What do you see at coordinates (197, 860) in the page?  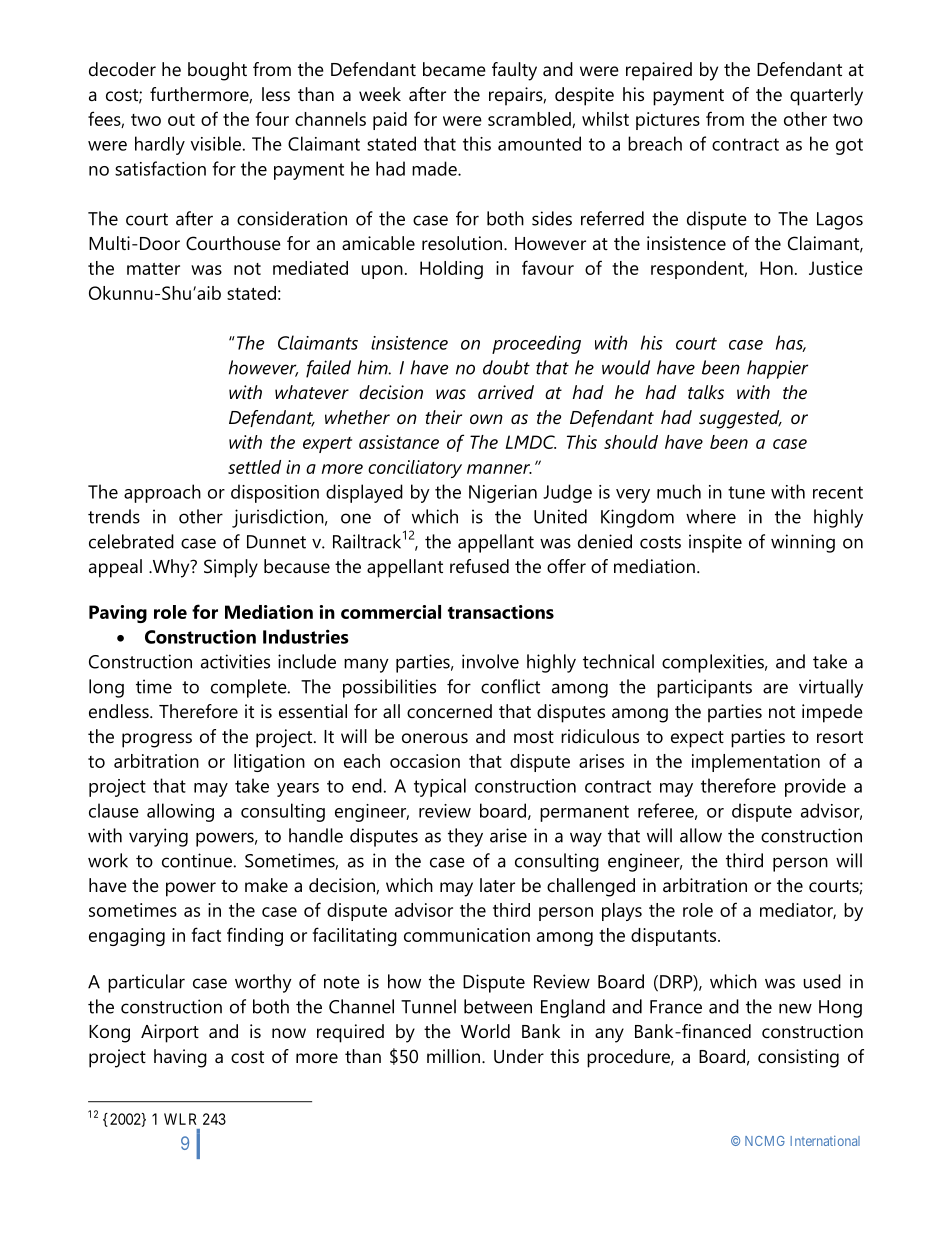 I see `continue` at bounding box center [197, 860].
